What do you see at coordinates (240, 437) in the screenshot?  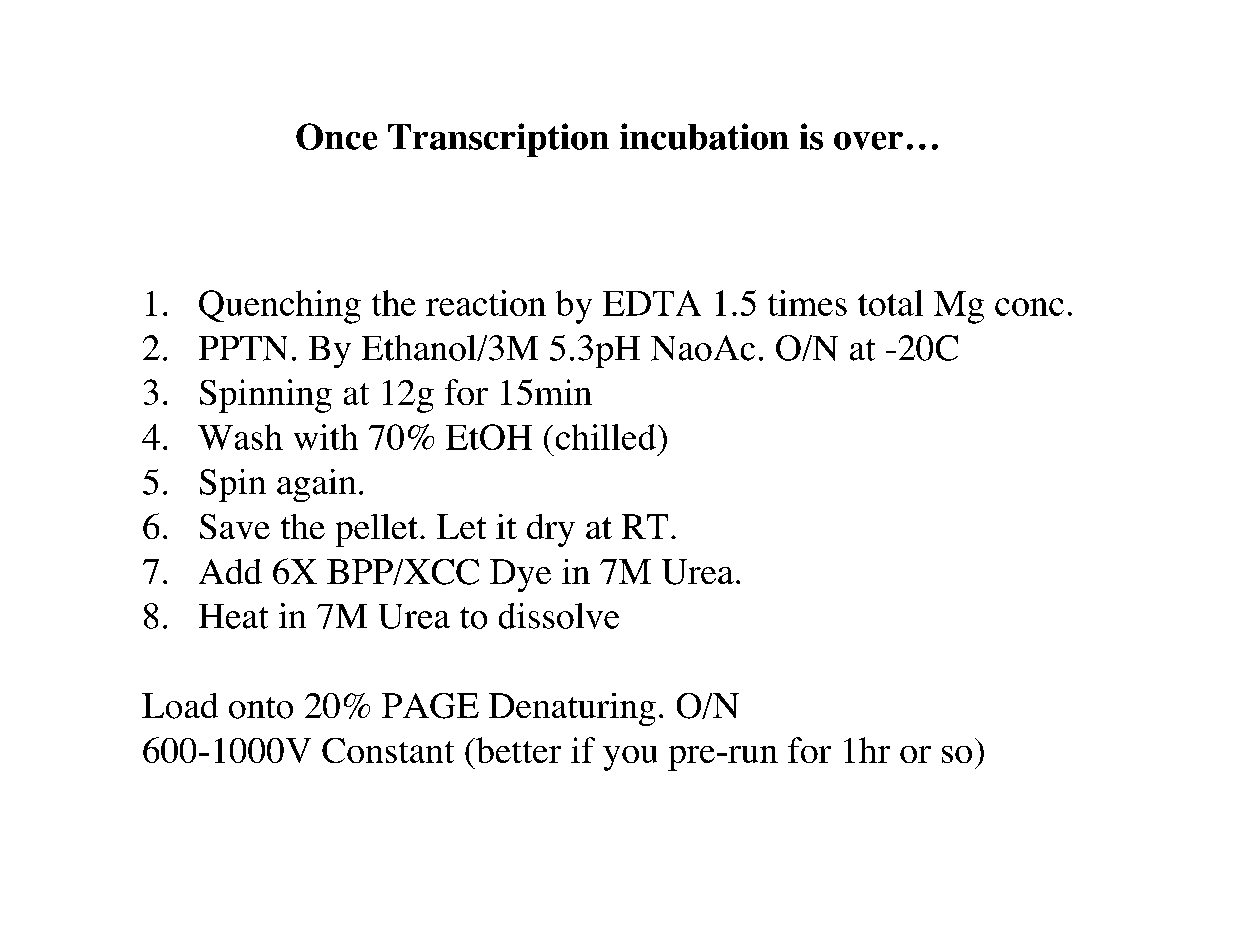 I see `Wash` at bounding box center [240, 437].
